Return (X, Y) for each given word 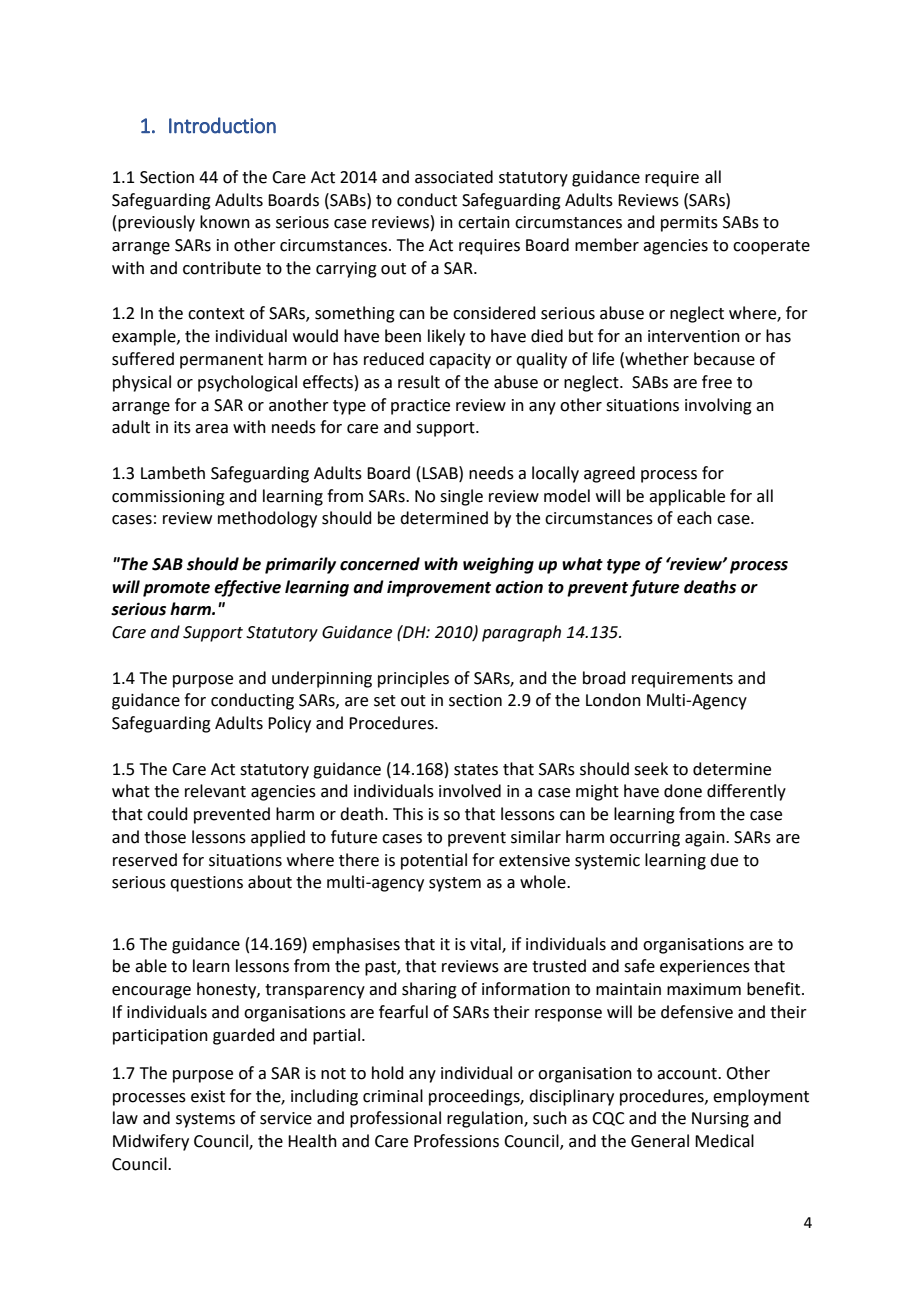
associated (454, 177)
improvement (439, 588)
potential (434, 861)
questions (206, 884)
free (717, 382)
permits (689, 224)
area (211, 429)
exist (208, 1096)
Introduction (222, 125)
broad (604, 678)
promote (176, 589)
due (724, 860)
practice (420, 407)
